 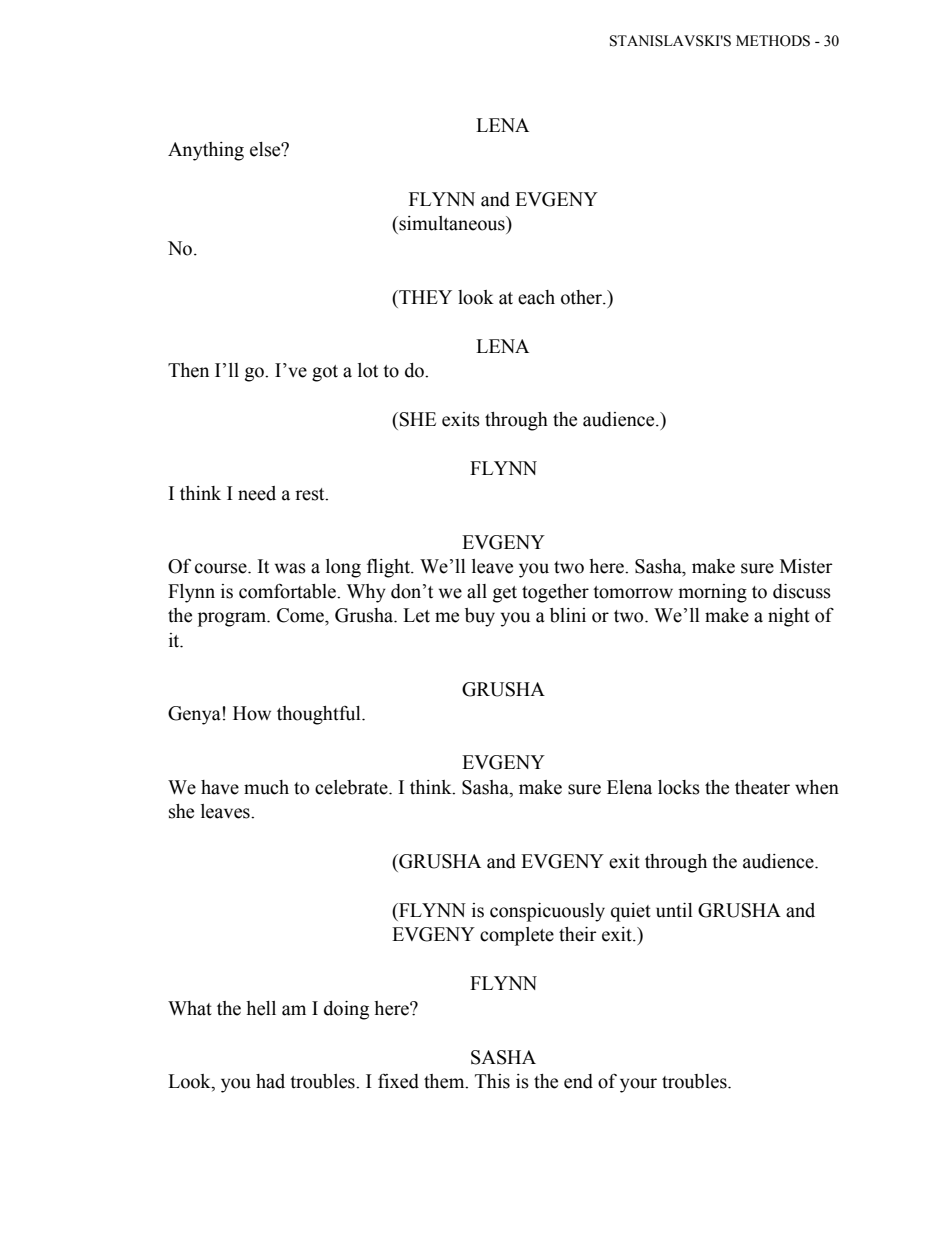 I want to click on had, so click(x=270, y=1081).
